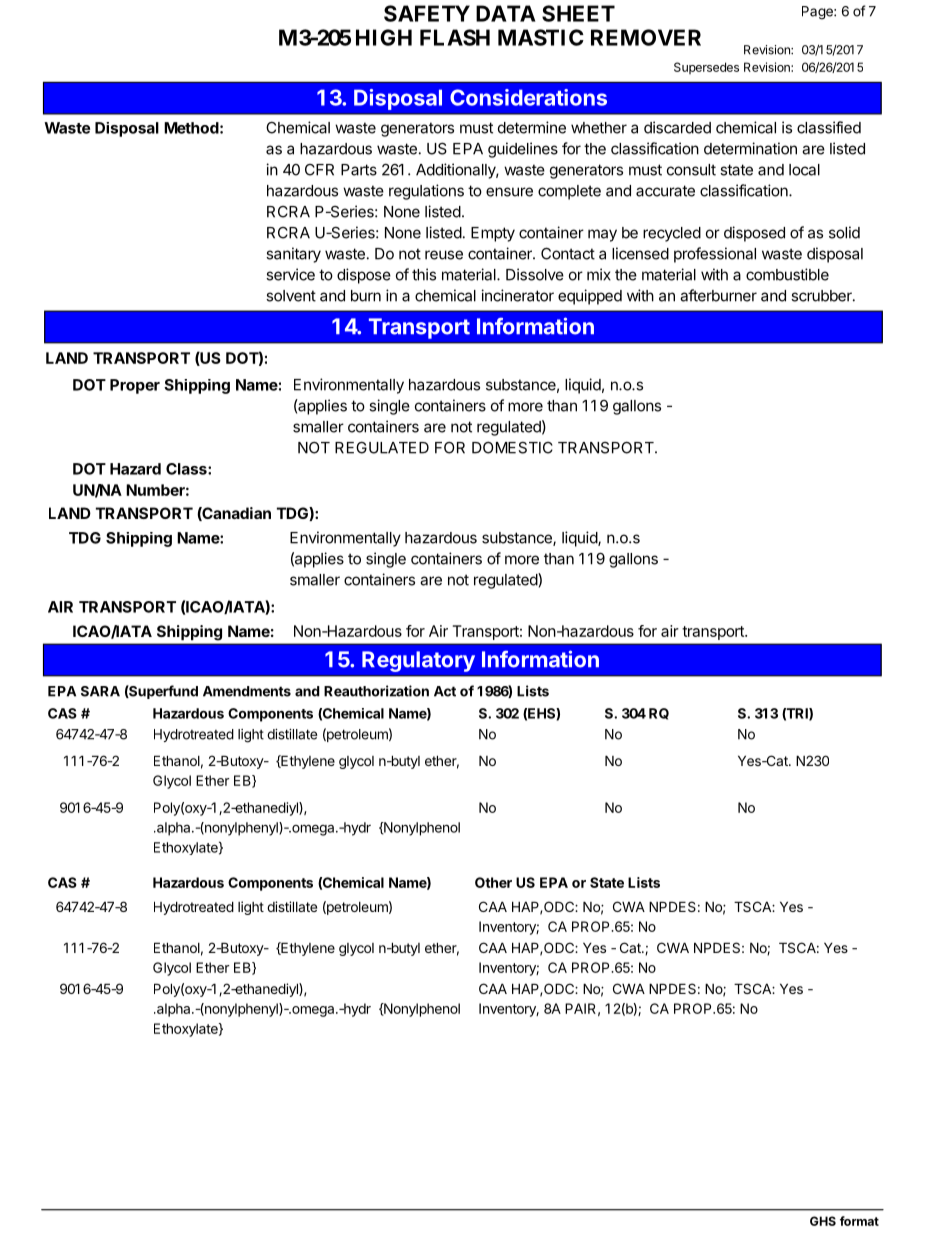 This screenshot has height=1233, width=952. I want to click on solvent, so click(291, 296).
